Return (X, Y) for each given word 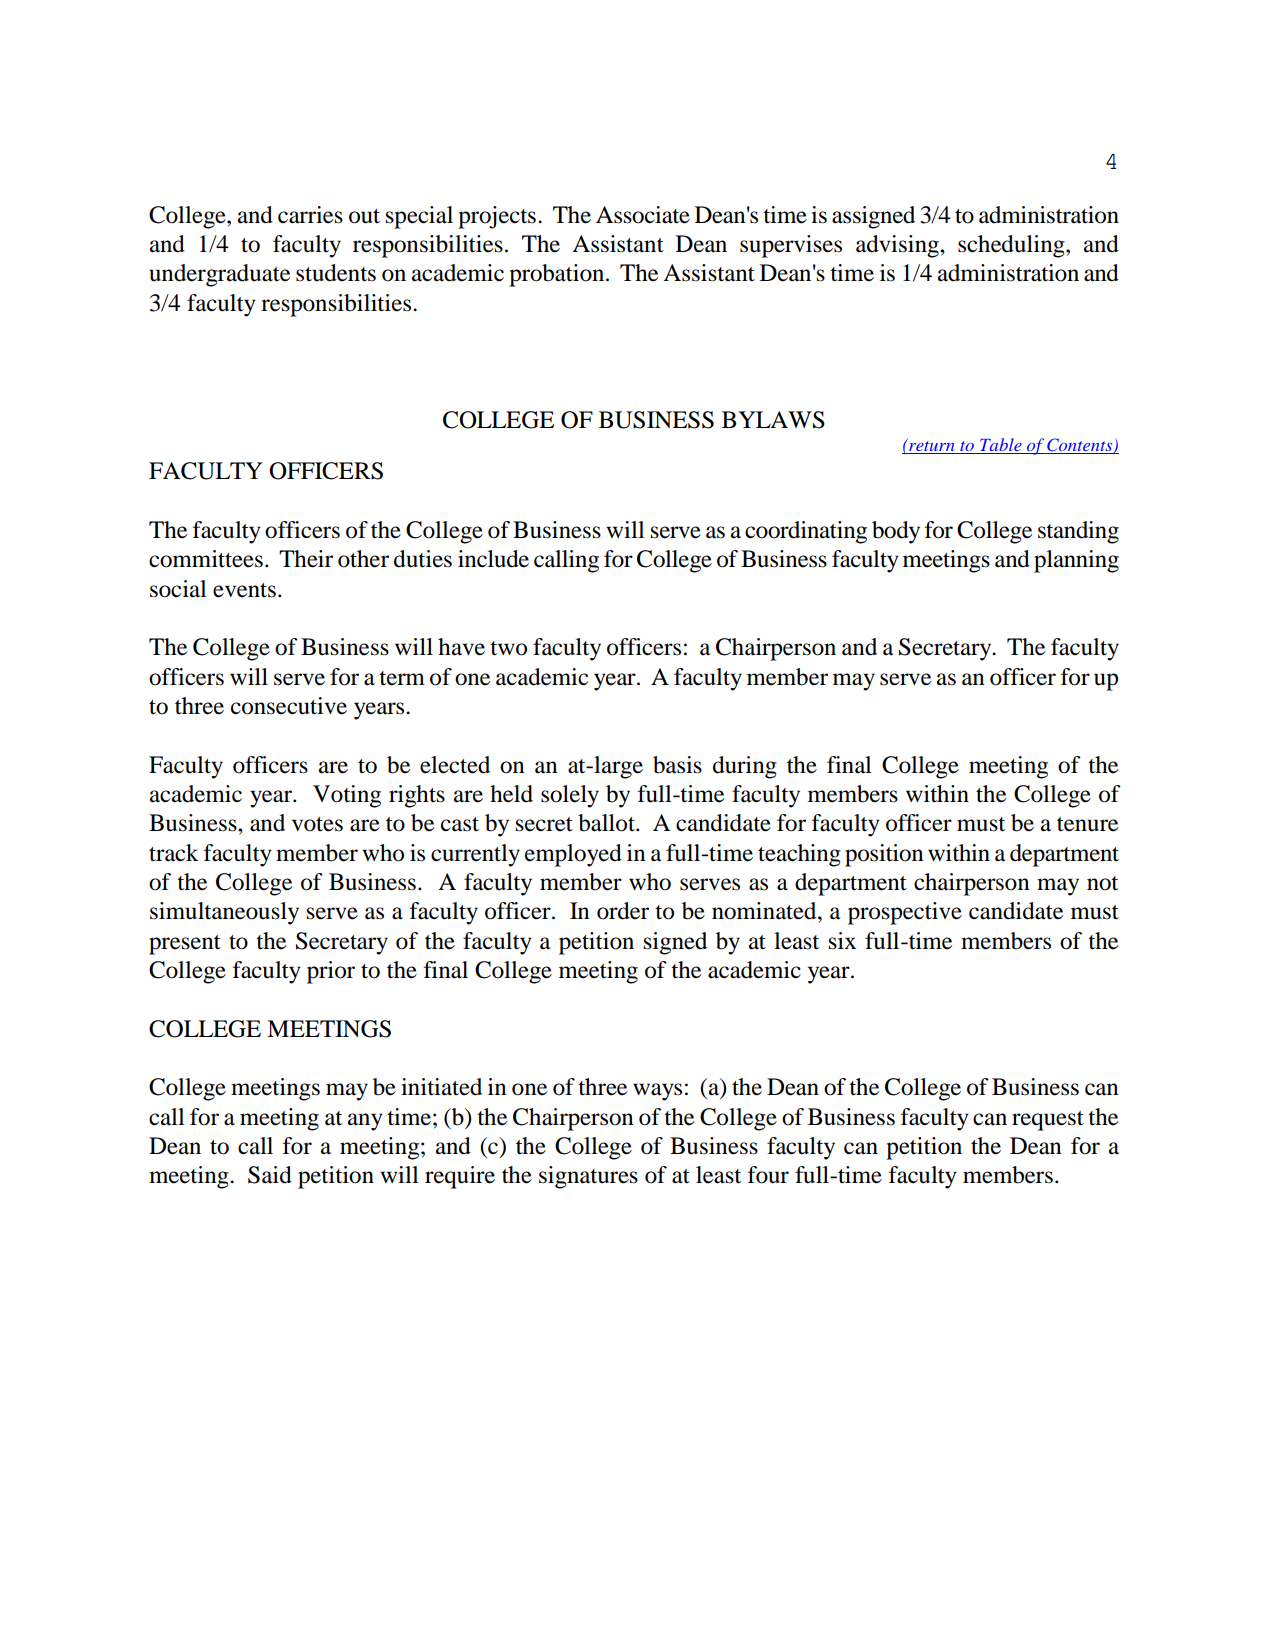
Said (270, 1175)
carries (310, 215)
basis (677, 765)
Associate (643, 215)
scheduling (1012, 246)
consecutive (289, 706)
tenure (1087, 824)
